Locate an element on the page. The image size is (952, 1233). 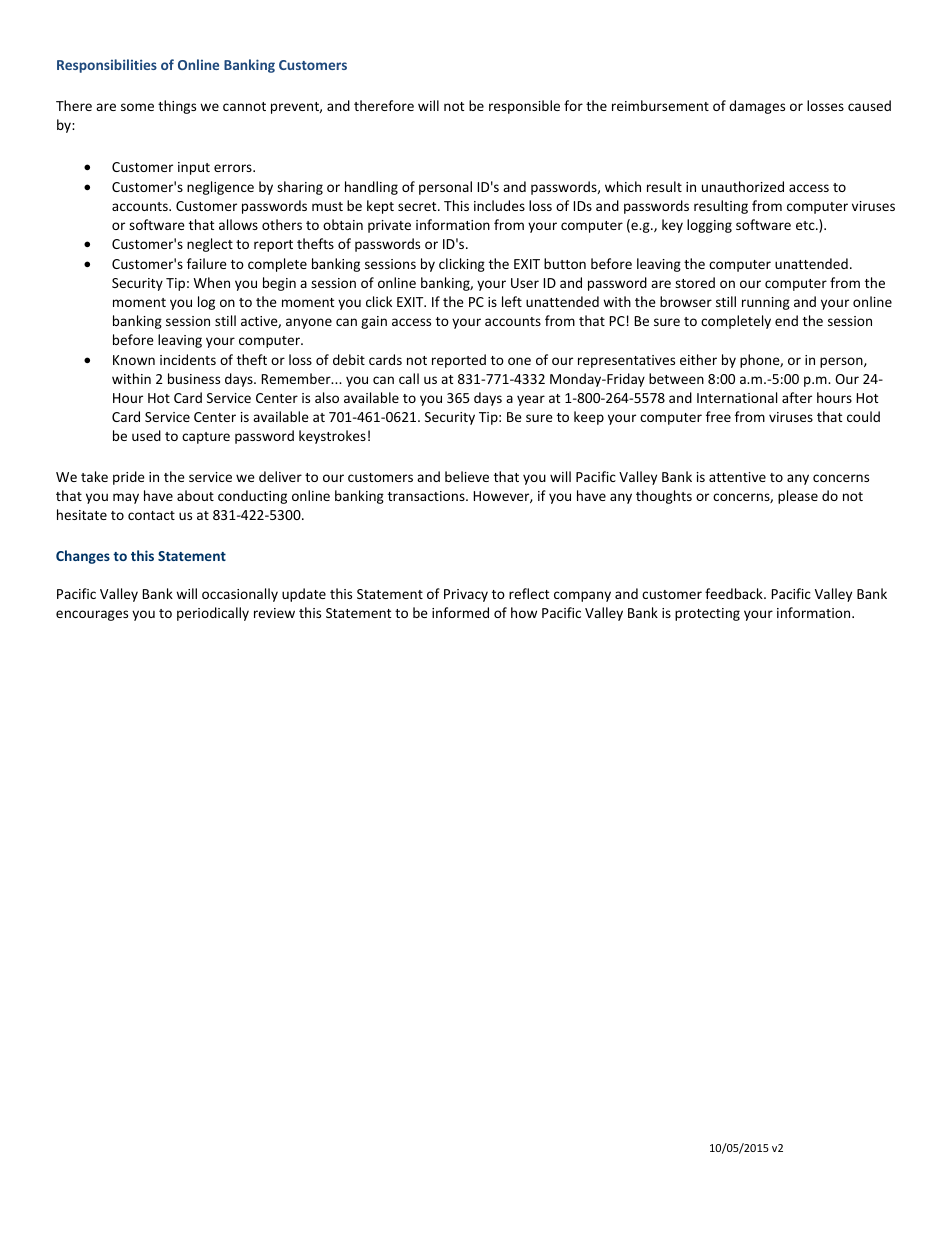
User is located at coordinates (525, 283).
